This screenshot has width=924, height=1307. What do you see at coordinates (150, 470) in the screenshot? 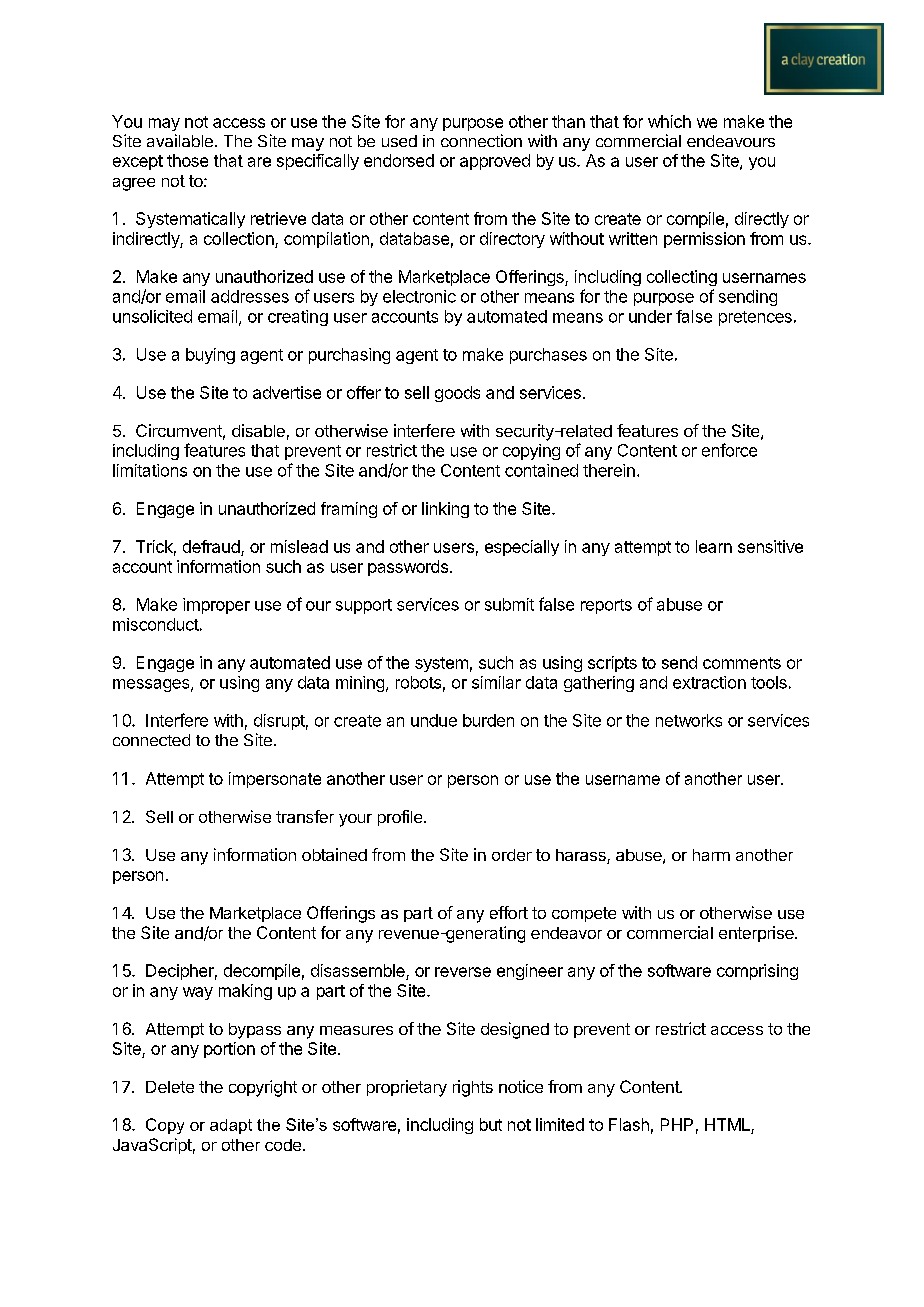
I see `limitations` at bounding box center [150, 470].
